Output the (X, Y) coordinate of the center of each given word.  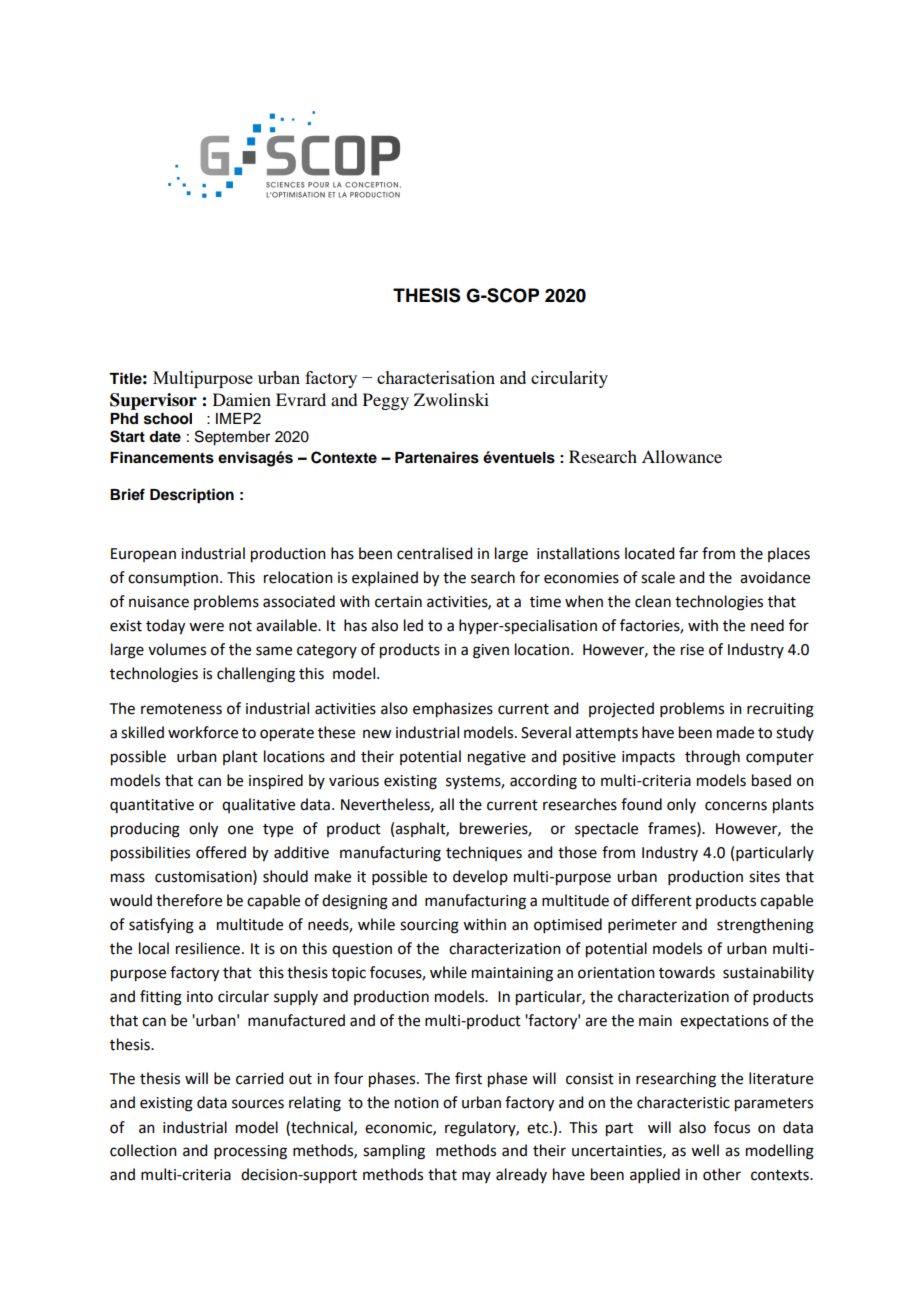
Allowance (682, 456)
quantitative (152, 806)
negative (497, 758)
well (705, 1150)
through (712, 758)
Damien (242, 399)
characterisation (436, 377)
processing (250, 1152)
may (476, 1177)
